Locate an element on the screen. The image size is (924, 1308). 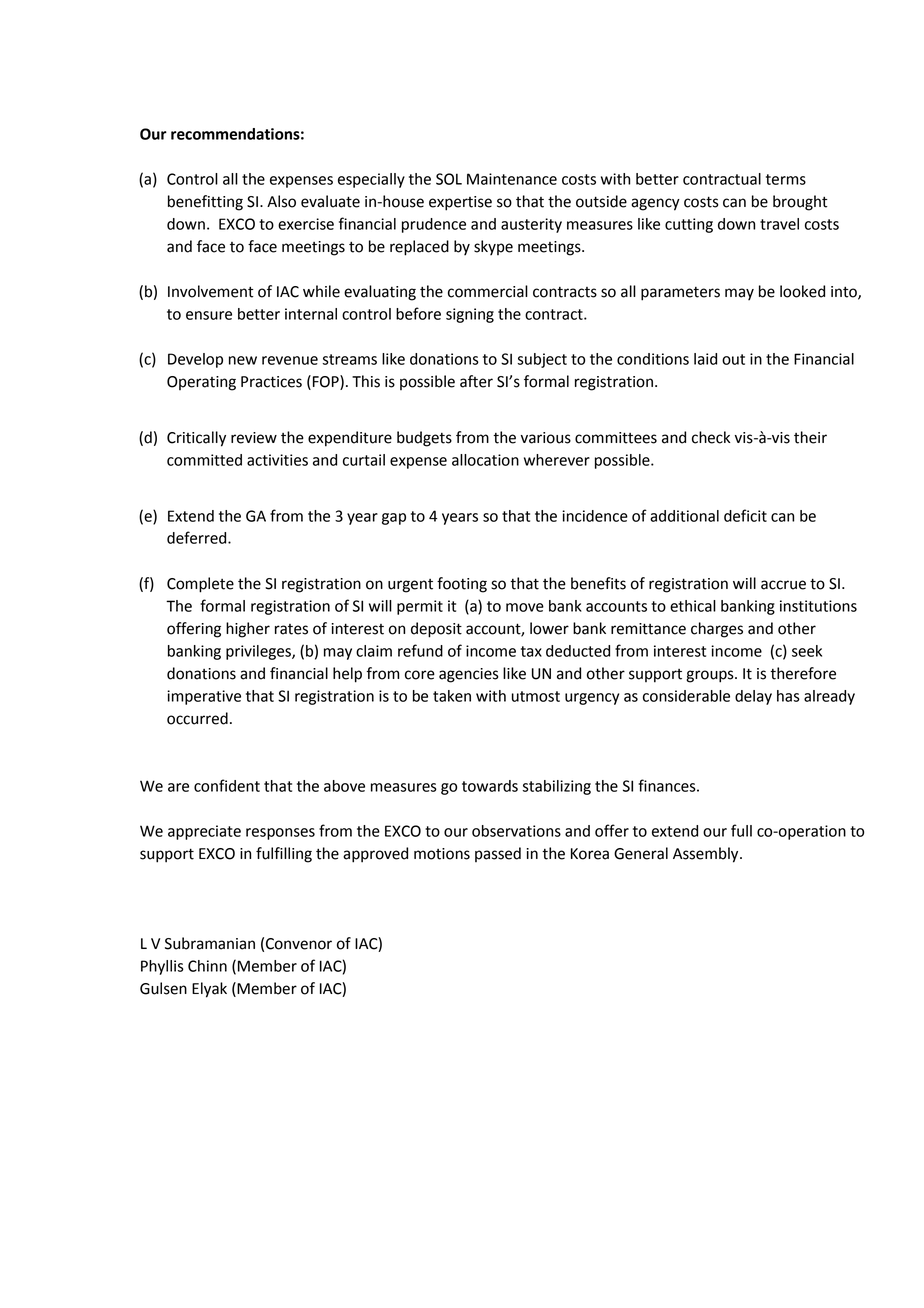
tax is located at coordinates (531, 651).
